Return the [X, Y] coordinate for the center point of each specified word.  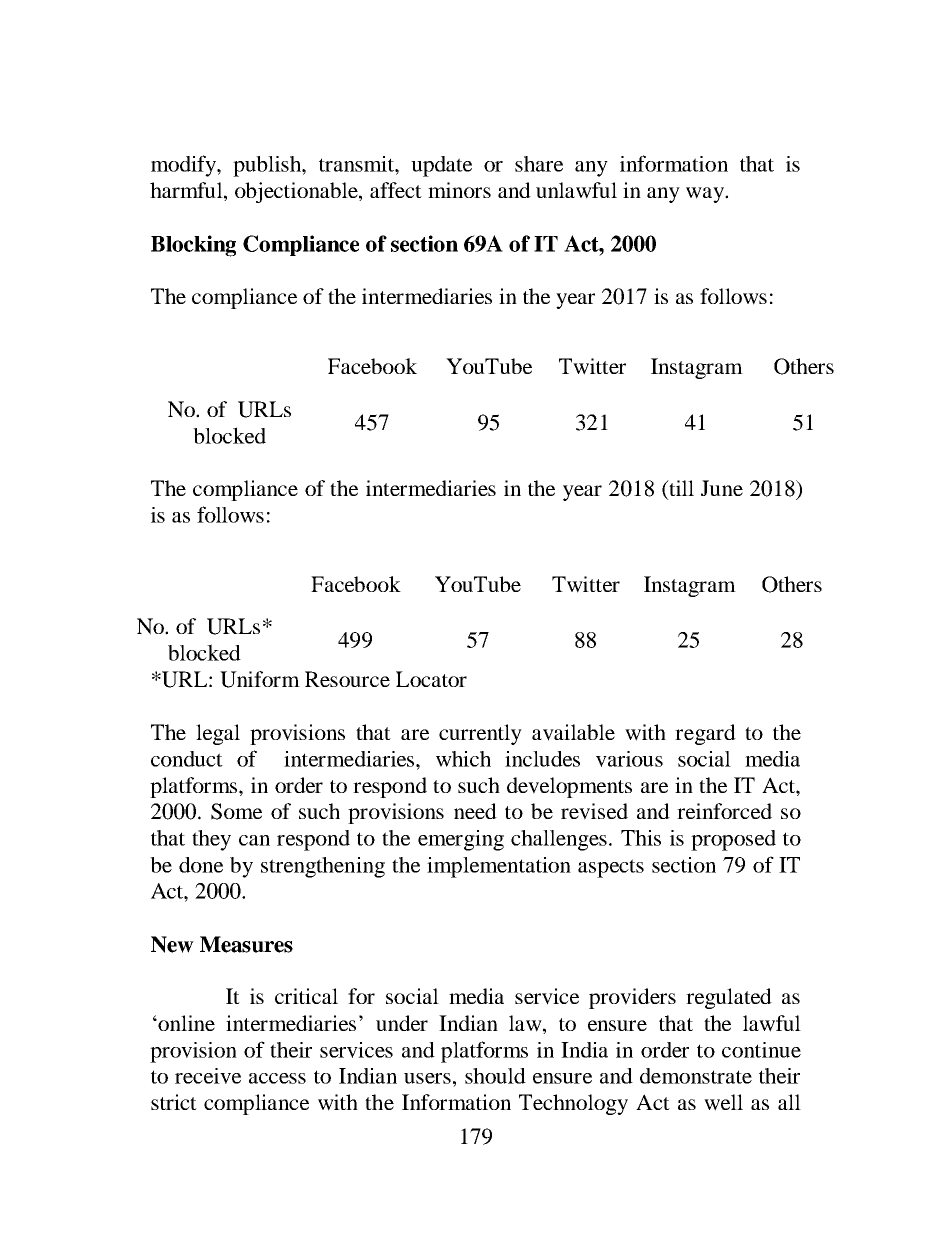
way [706, 195]
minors [459, 190]
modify [184, 166]
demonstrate [696, 1076]
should [495, 1076]
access [277, 1078]
